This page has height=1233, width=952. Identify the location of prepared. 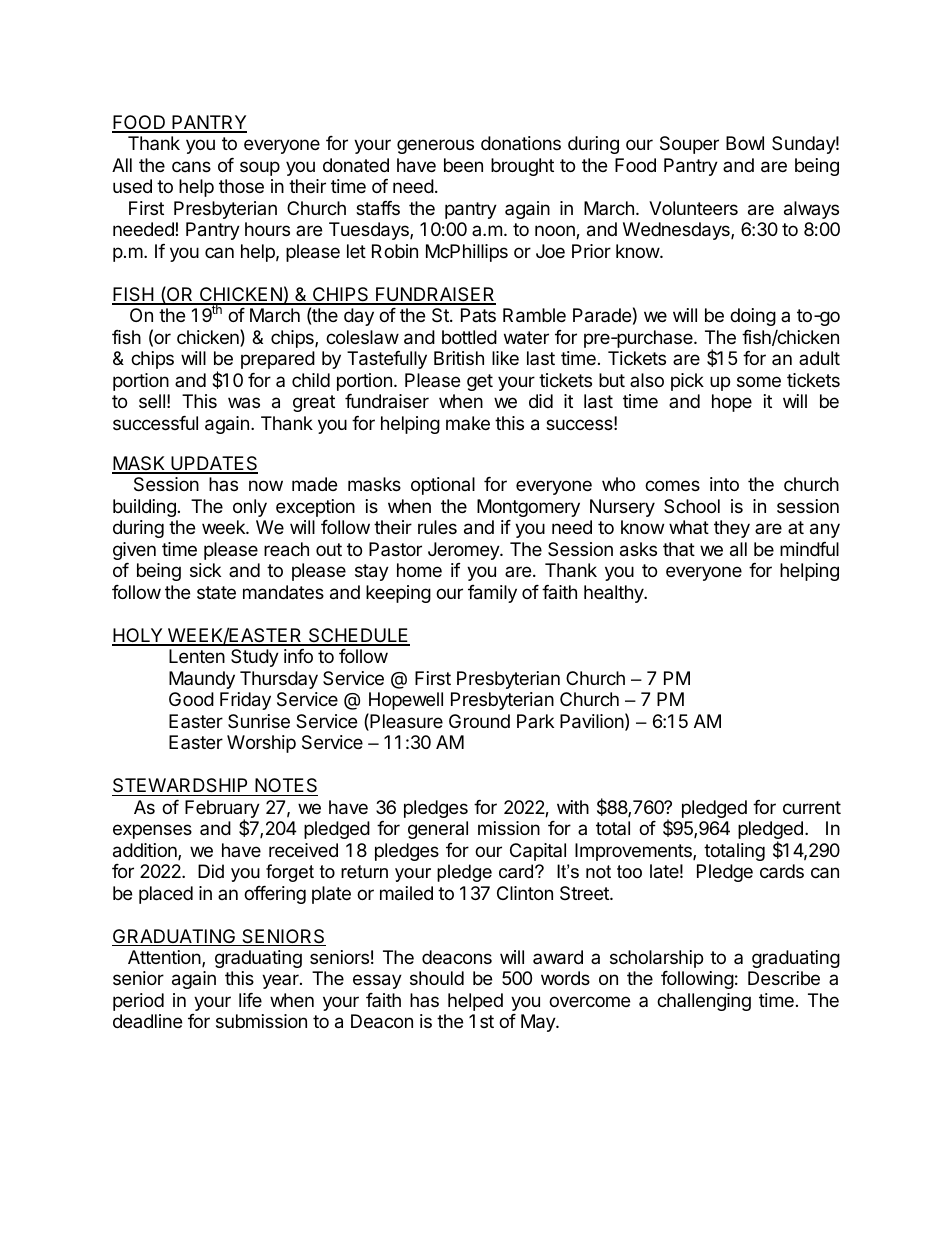
(278, 360).
